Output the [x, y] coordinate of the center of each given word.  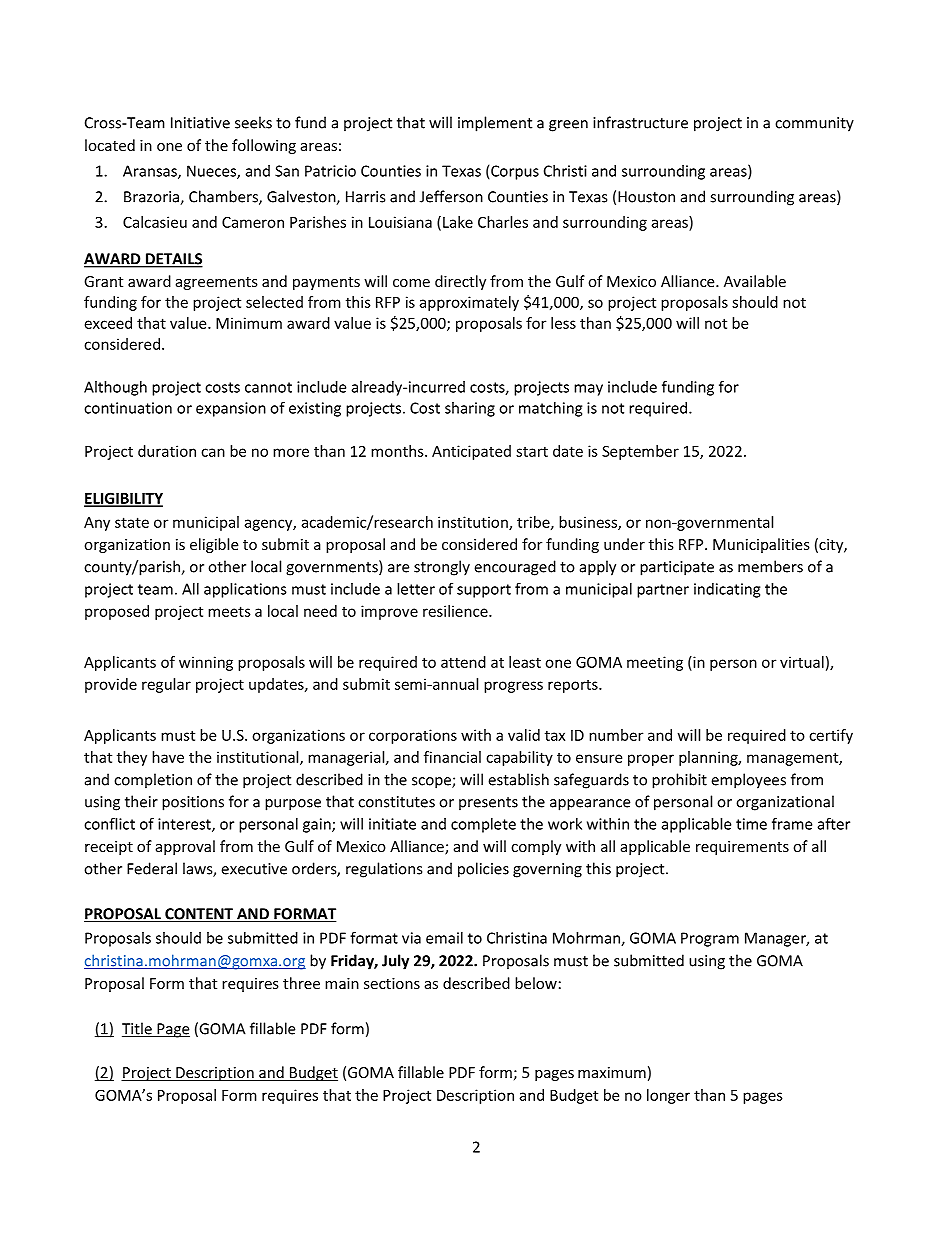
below [536, 983]
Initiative [200, 123]
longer [668, 1096]
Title [138, 1029]
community [814, 124]
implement [495, 124]
